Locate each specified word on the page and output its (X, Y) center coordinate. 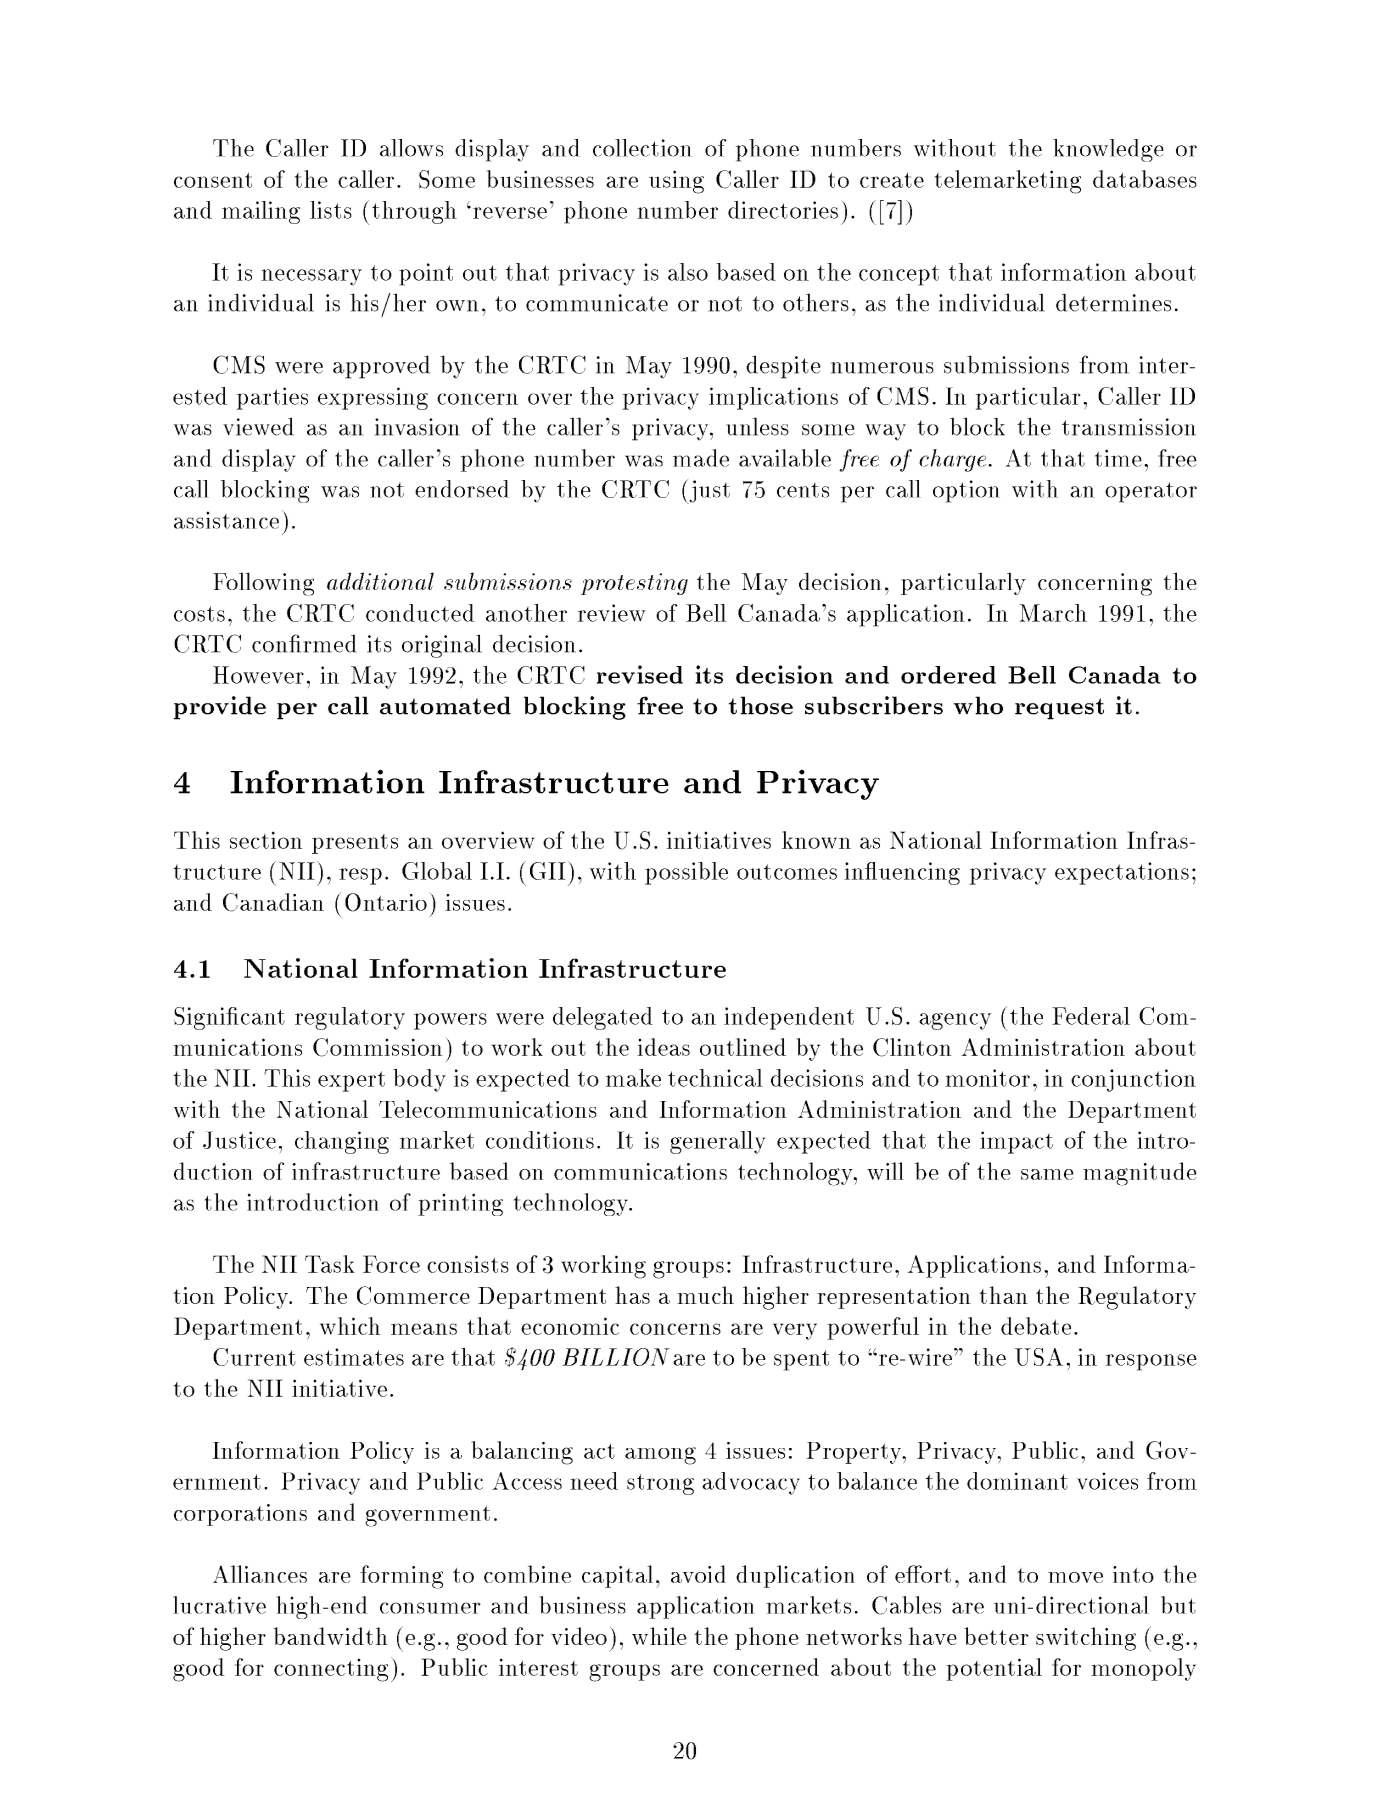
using (676, 182)
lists (331, 210)
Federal (1091, 1016)
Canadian (273, 902)
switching (1086, 1639)
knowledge (1108, 150)
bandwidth (330, 1636)
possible (686, 873)
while (659, 1636)
